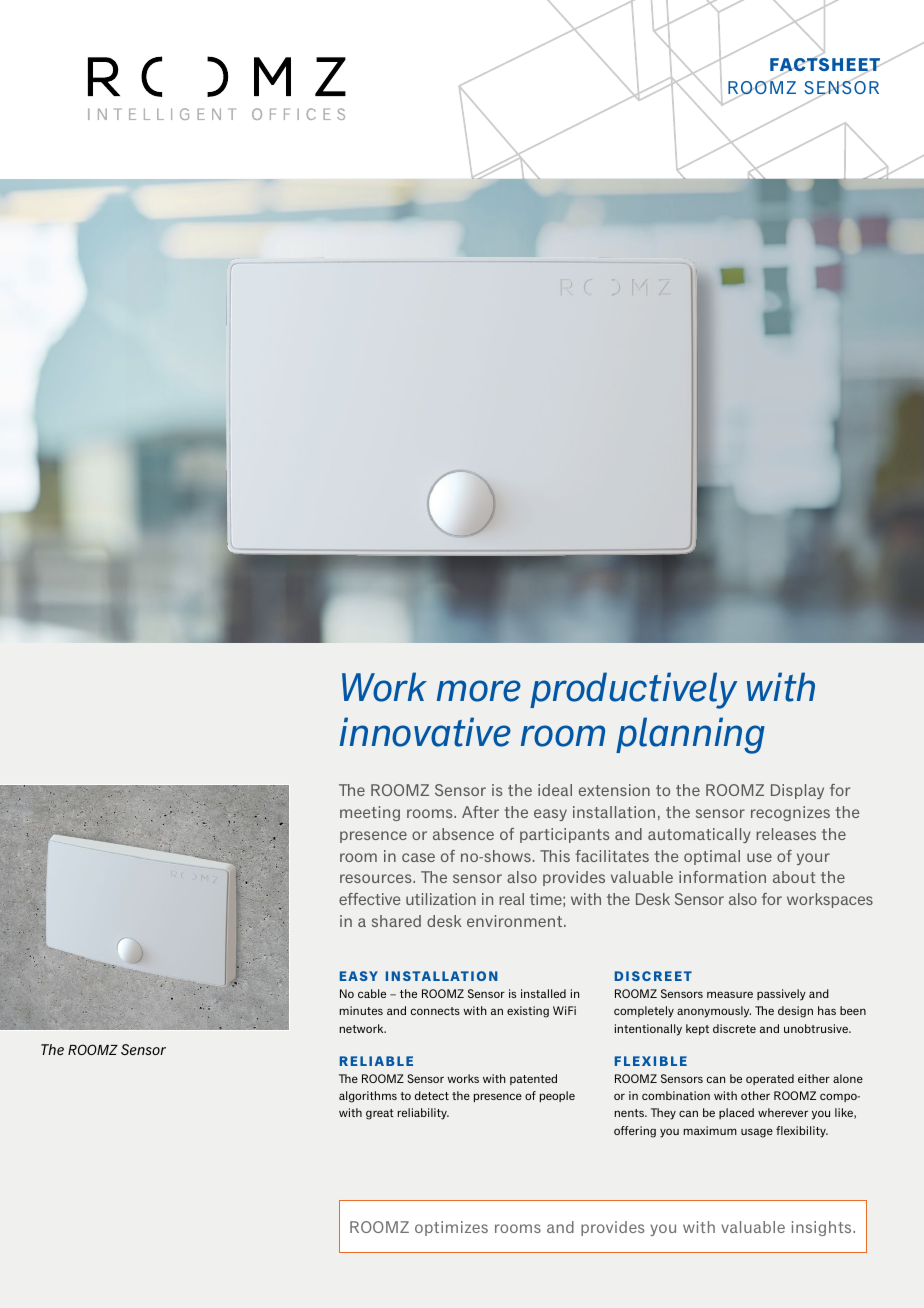  I want to click on installed, so click(543, 993).
